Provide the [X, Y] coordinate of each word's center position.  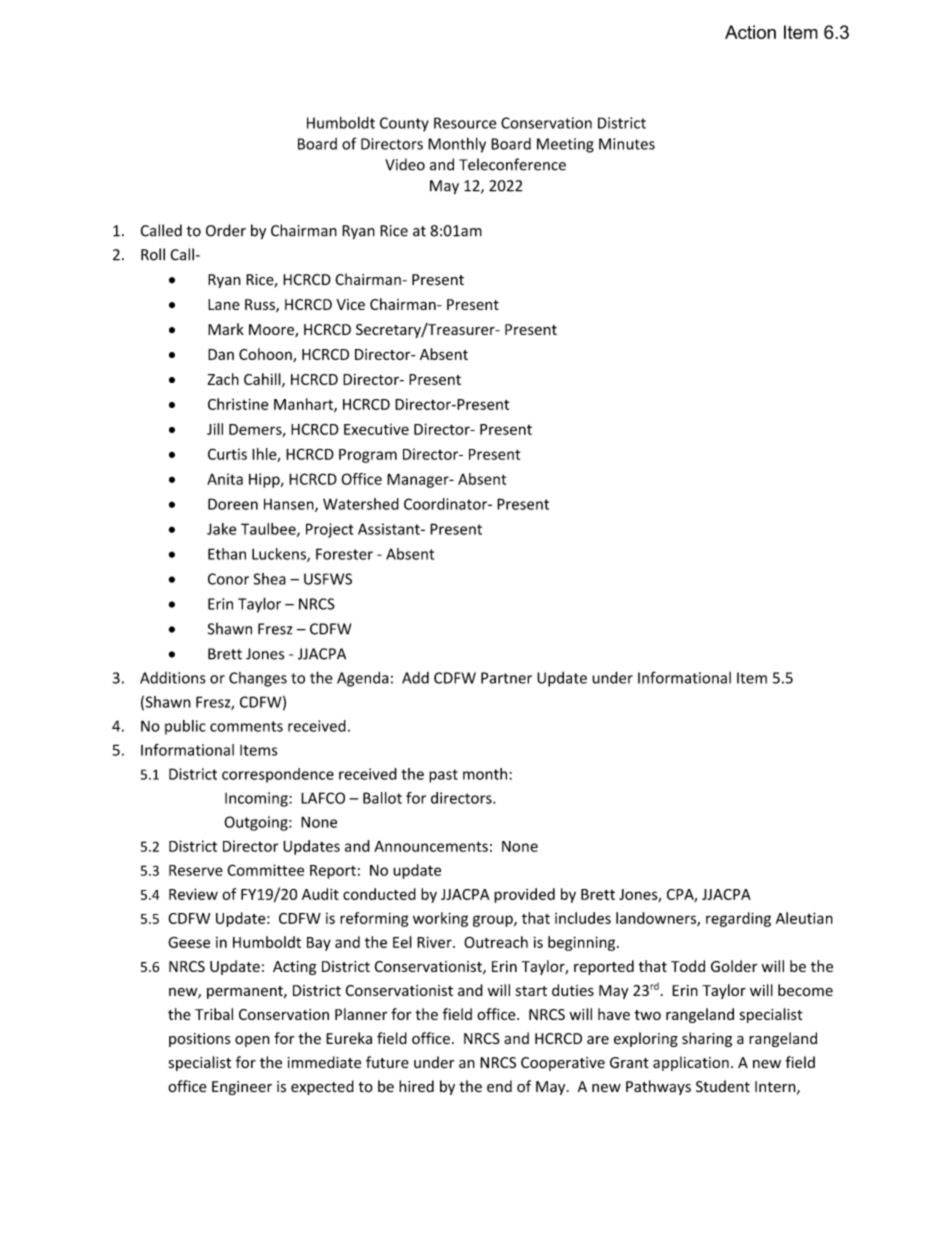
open [252, 1041]
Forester [344, 554]
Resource [465, 123]
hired [416, 1086]
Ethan [227, 554]
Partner [506, 678]
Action [750, 32]
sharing [707, 1039]
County [404, 124]
